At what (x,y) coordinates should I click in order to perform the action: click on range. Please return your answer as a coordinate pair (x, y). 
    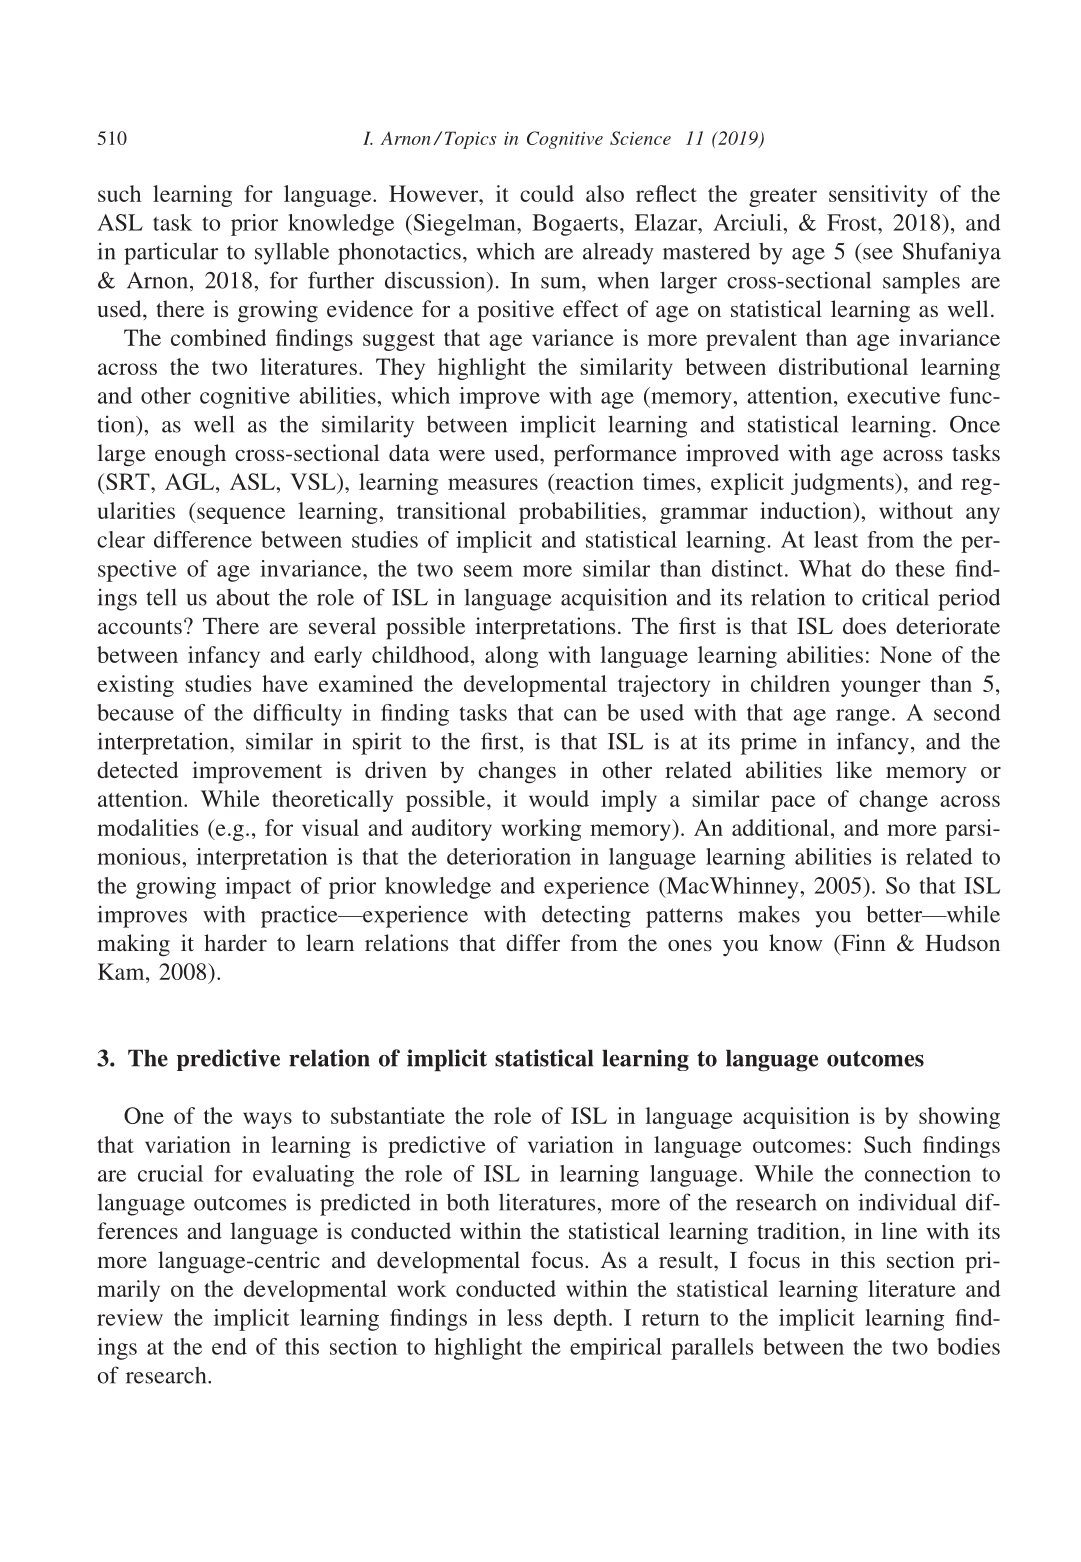
    Looking at the image, I should click on (863, 717).
